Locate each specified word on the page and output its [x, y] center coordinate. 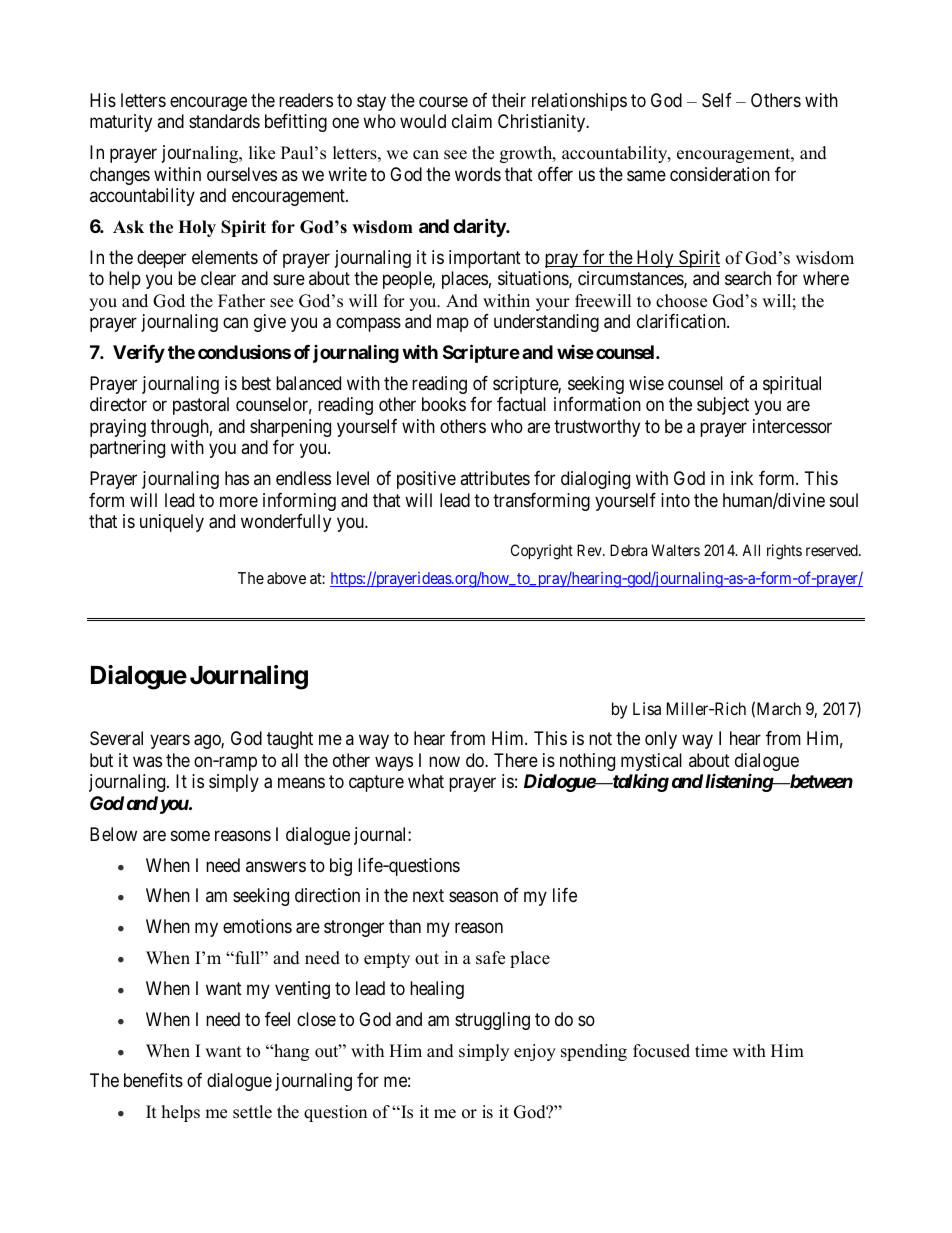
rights [784, 552]
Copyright [542, 552]
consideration [720, 174]
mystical [651, 763]
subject [723, 406]
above [286, 578]
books [444, 404]
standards [224, 121]
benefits [153, 1080]
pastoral [201, 406]
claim [472, 121]
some [190, 835]
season [473, 897]
